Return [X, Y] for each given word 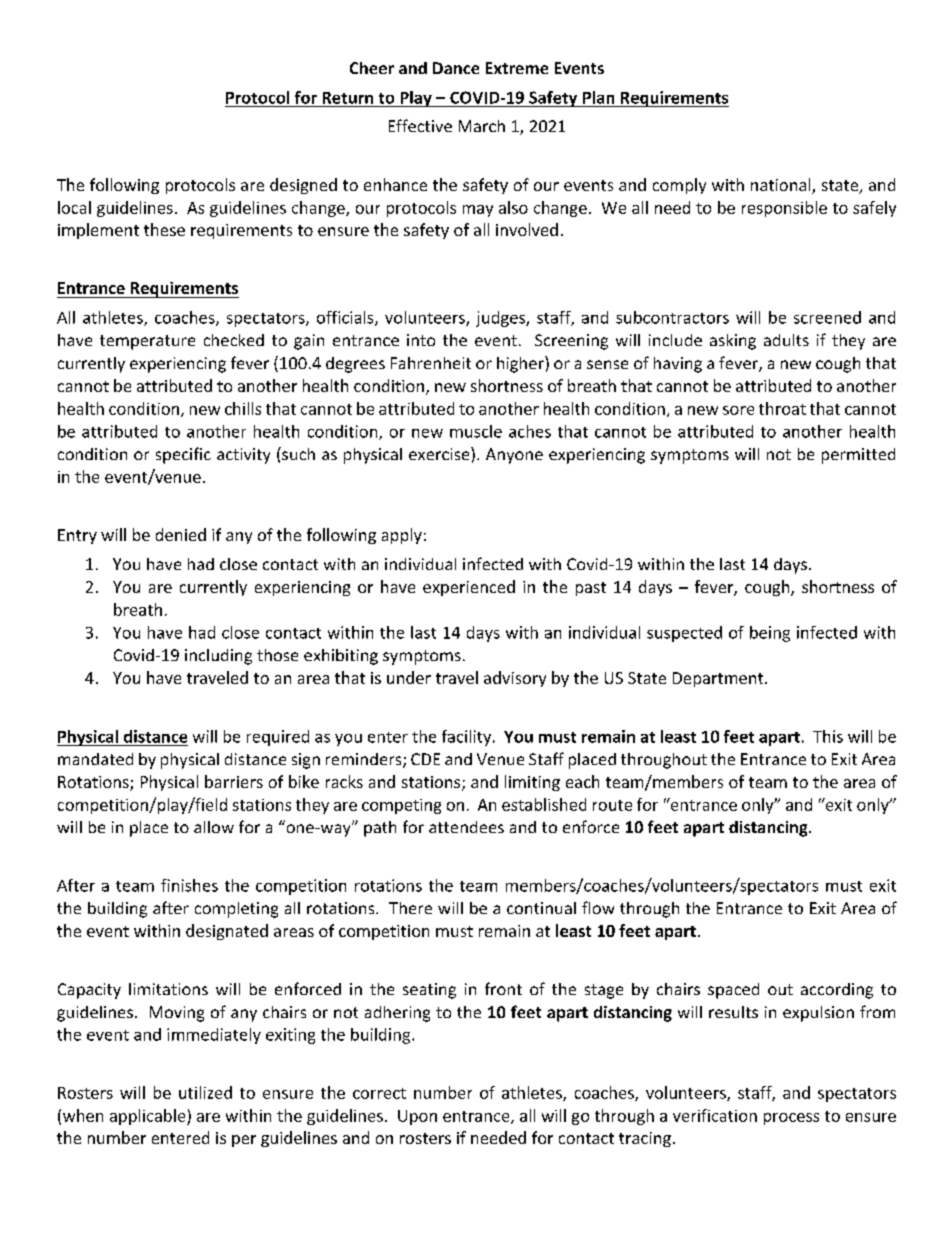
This [828, 736]
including [218, 657]
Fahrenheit [431, 363]
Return [348, 98]
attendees [466, 827]
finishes [189, 885]
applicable [149, 1117]
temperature [147, 342]
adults [786, 340]
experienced [469, 588]
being [770, 634]
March [482, 126]
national [782, 186]
